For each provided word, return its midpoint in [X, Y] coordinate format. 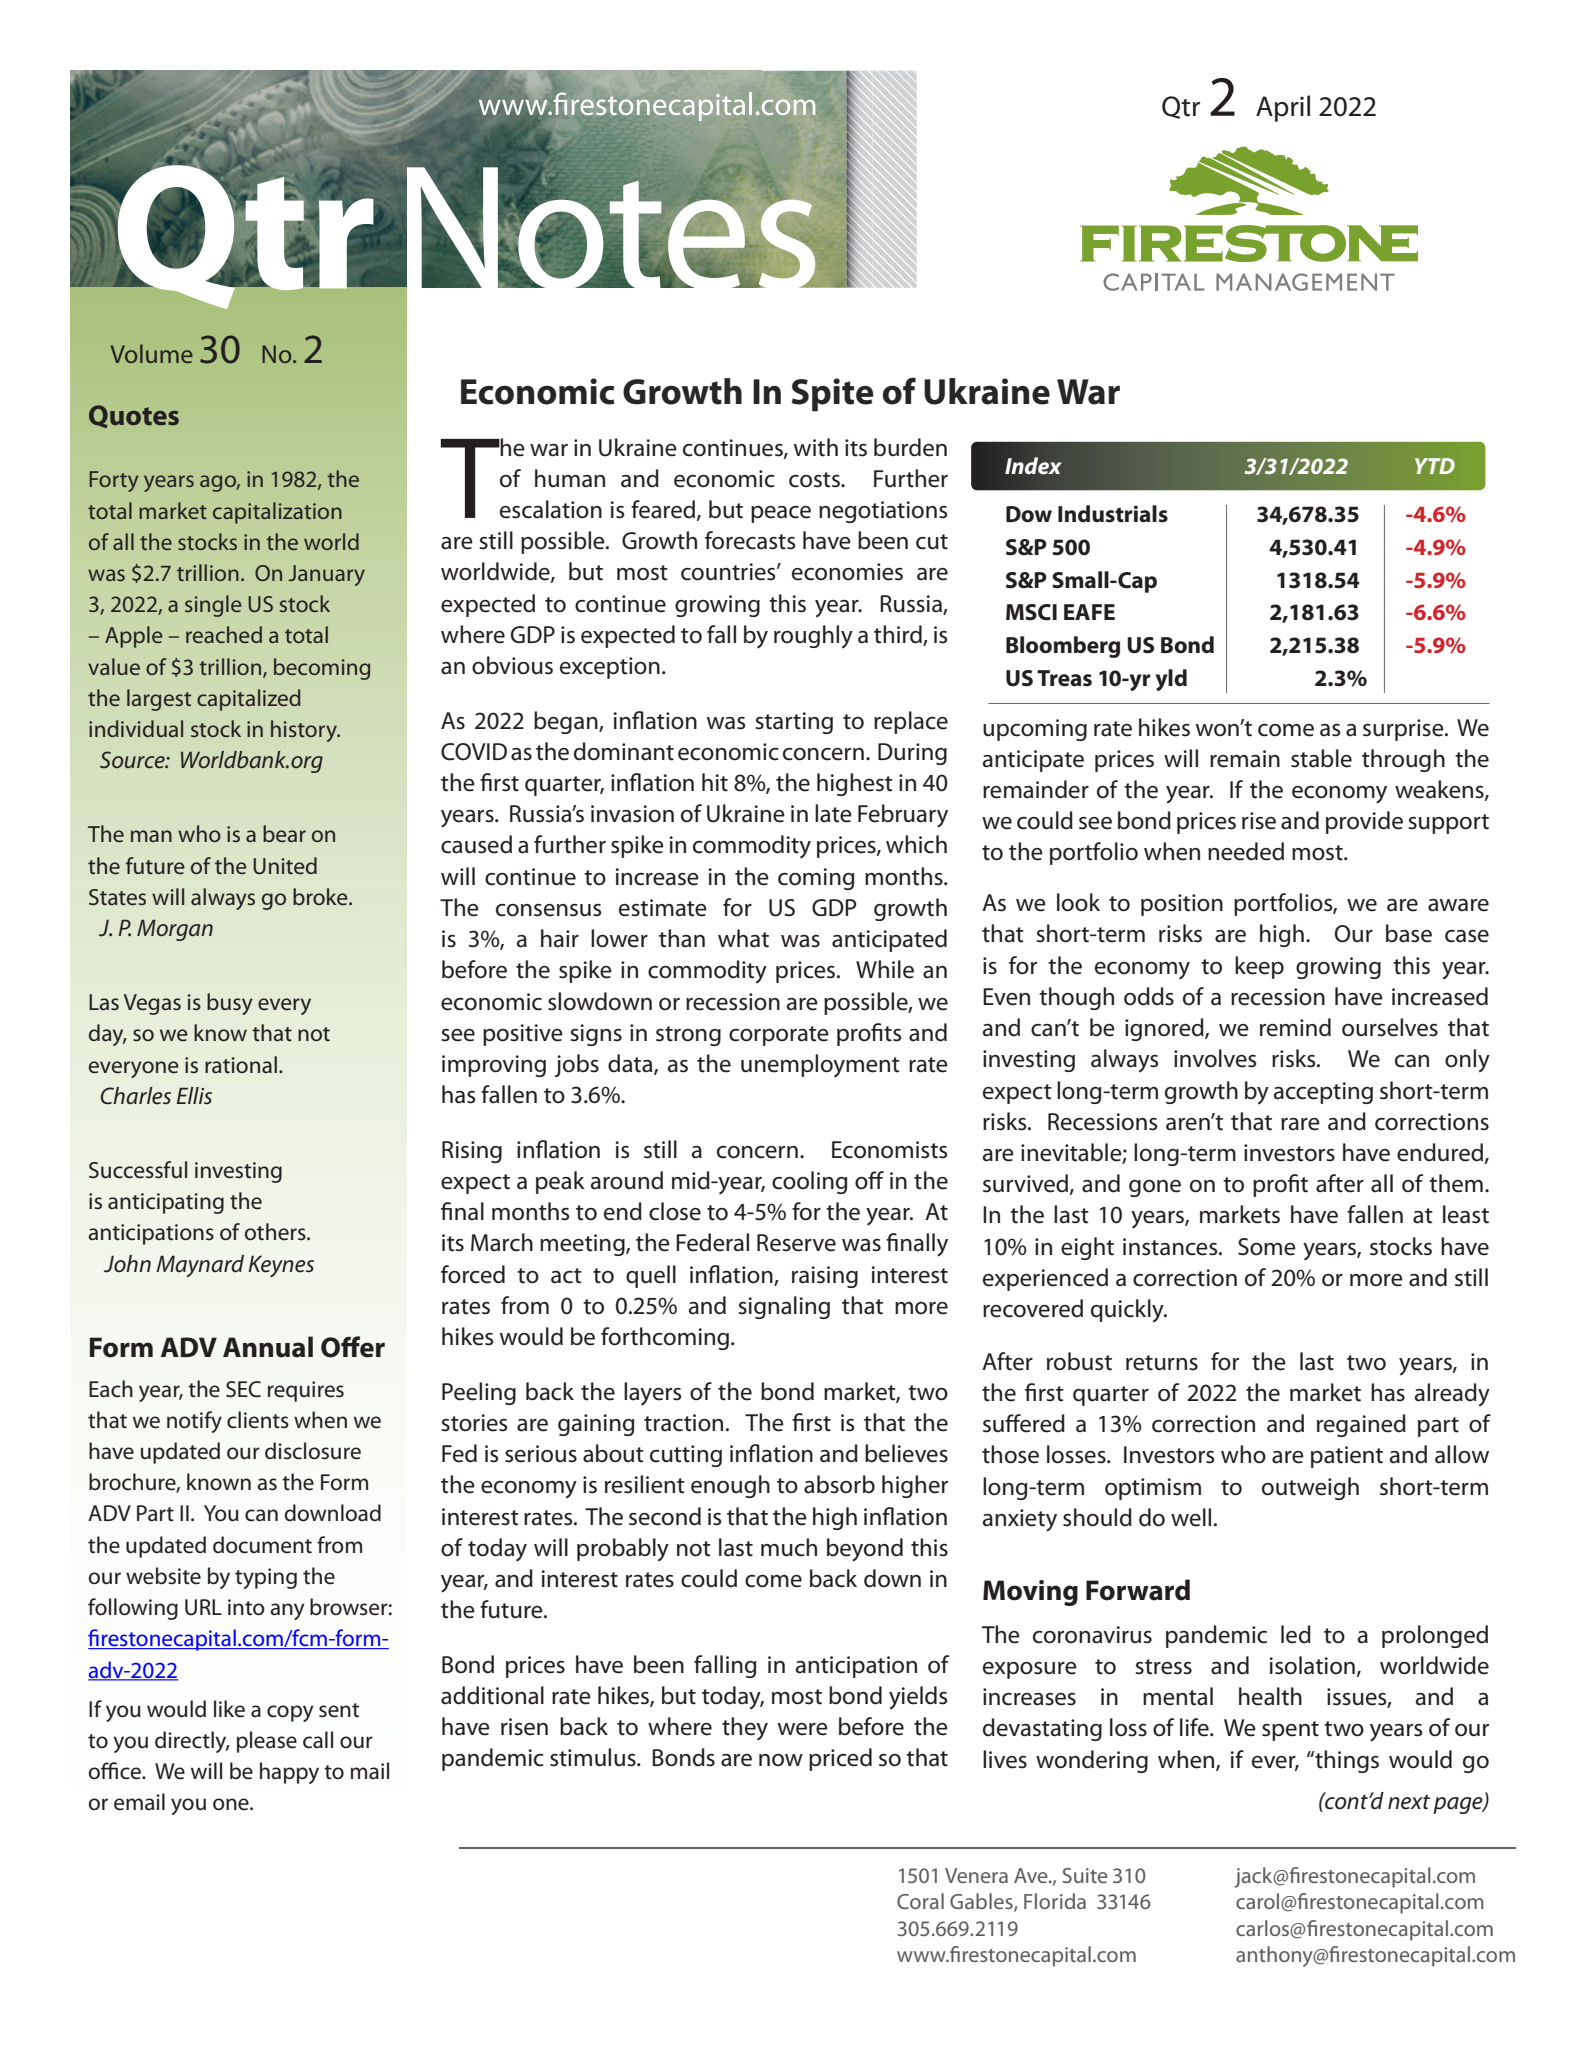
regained [1361, 1425]
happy [289, 1773]
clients [258, 1420]
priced [840, 1759]
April [1283, 108]
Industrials [1113, 514]
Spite [833, 395]
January [327, 575]
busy [230, 1004]
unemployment [820, 1066]
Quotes [134, 416]
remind [1295, 1027]
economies [847, 572]
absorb [839, 1484]
